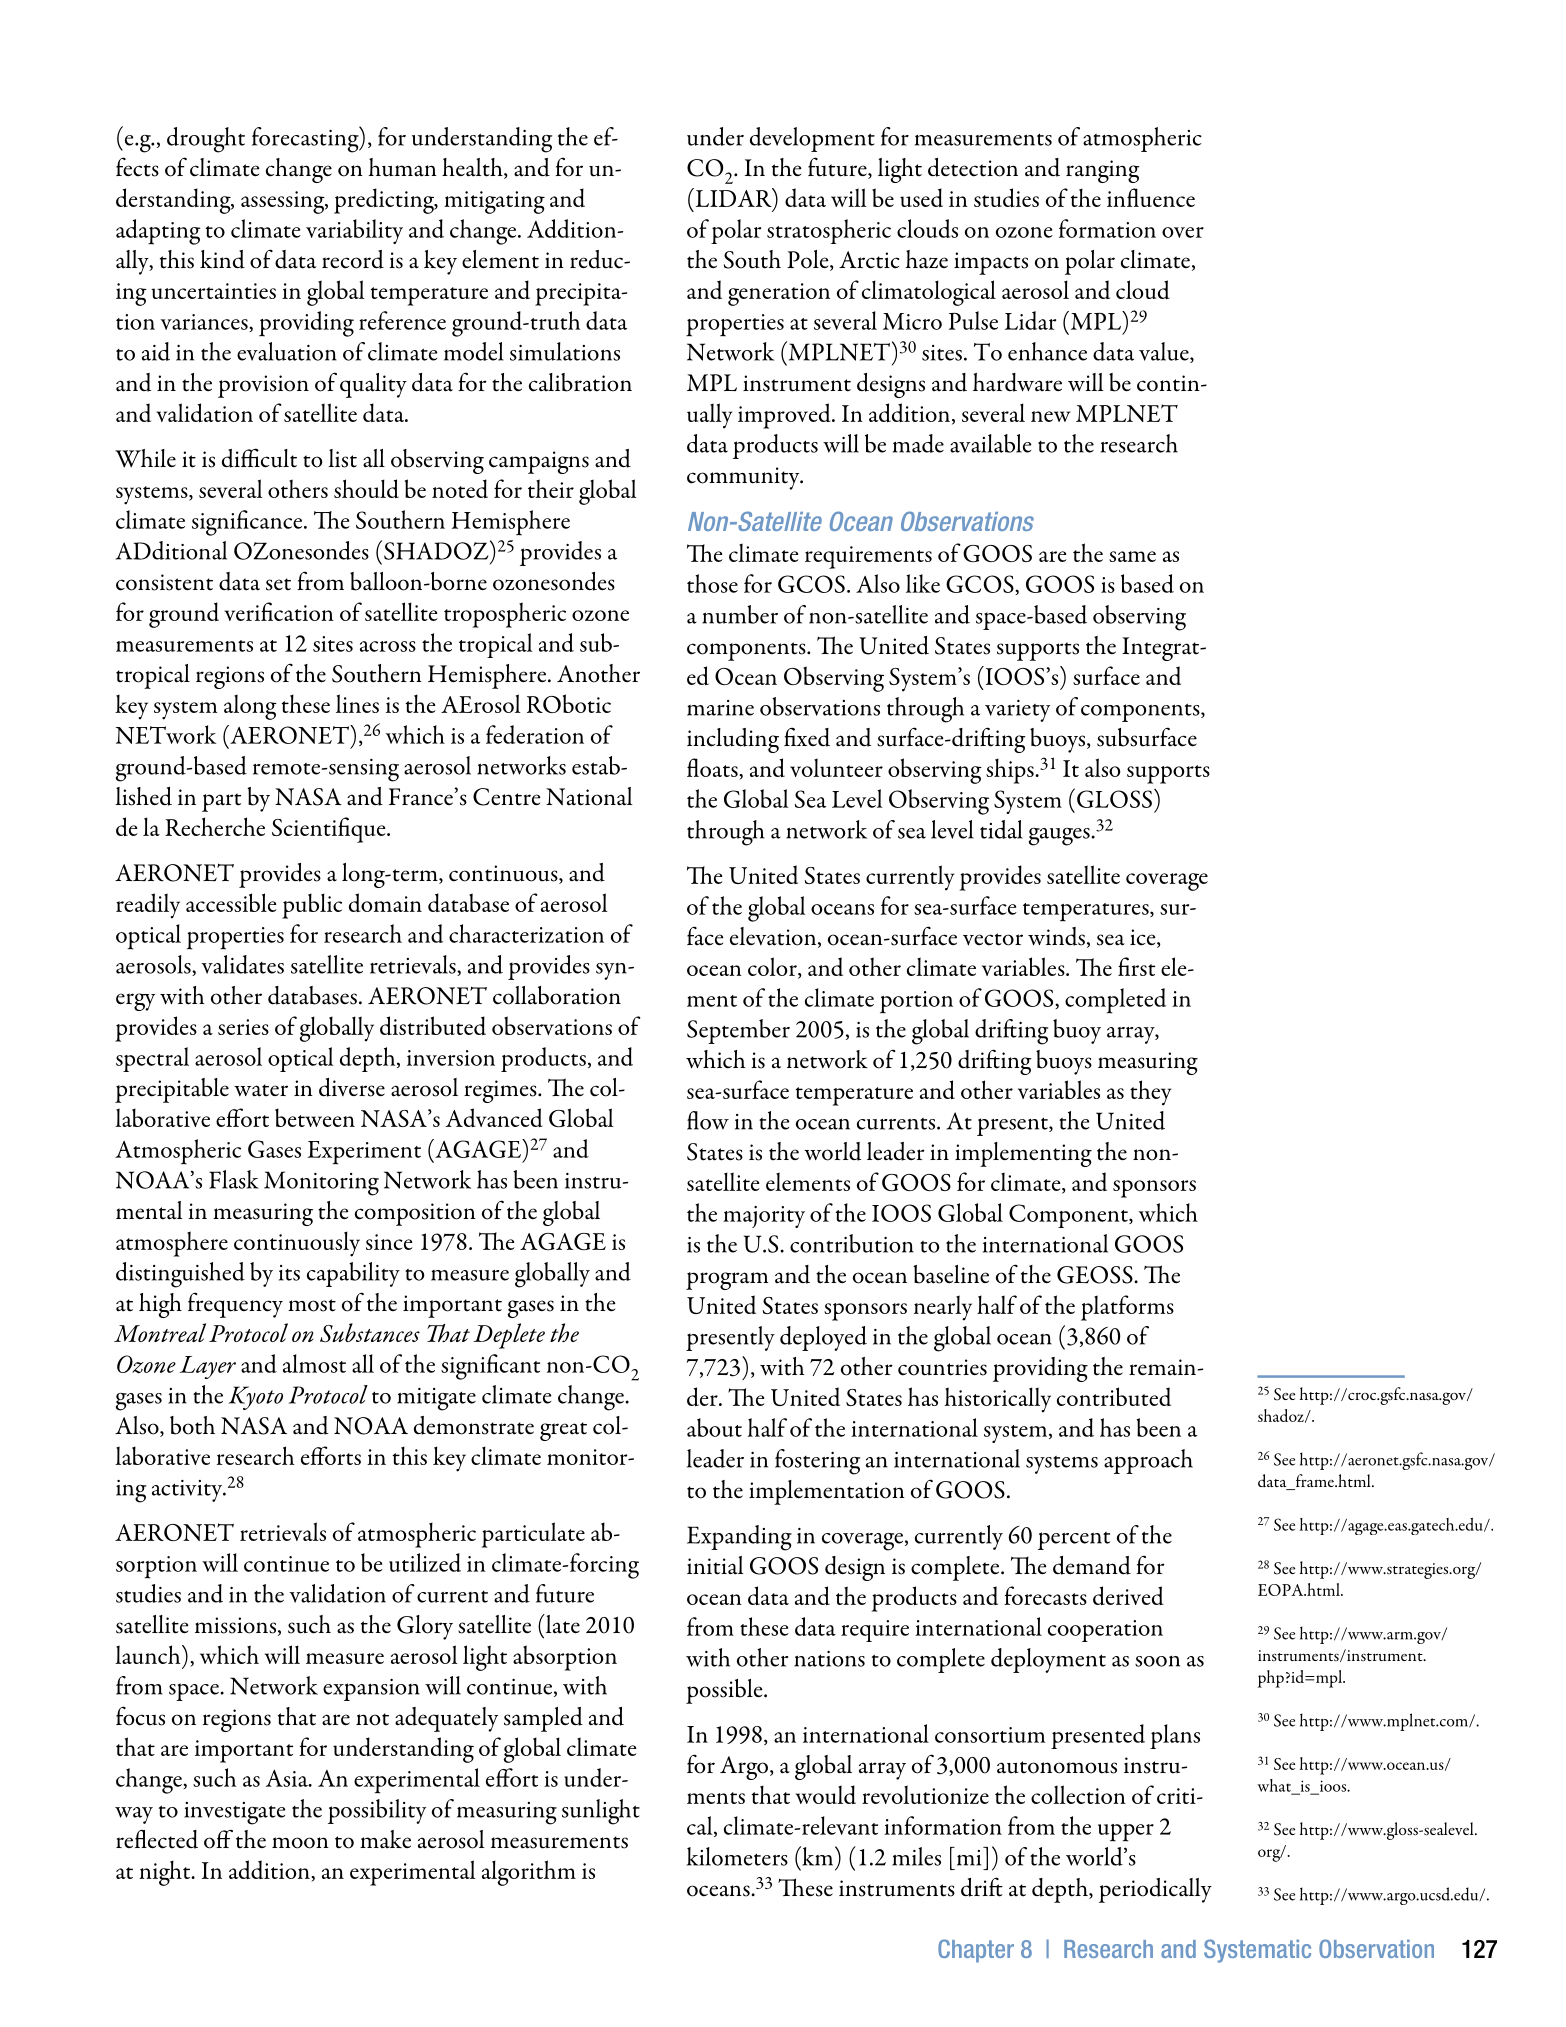 The image size is (1566, 2027). Describe the element at coordinates (1074, 1541) in the document. I see `percent` at that location.
